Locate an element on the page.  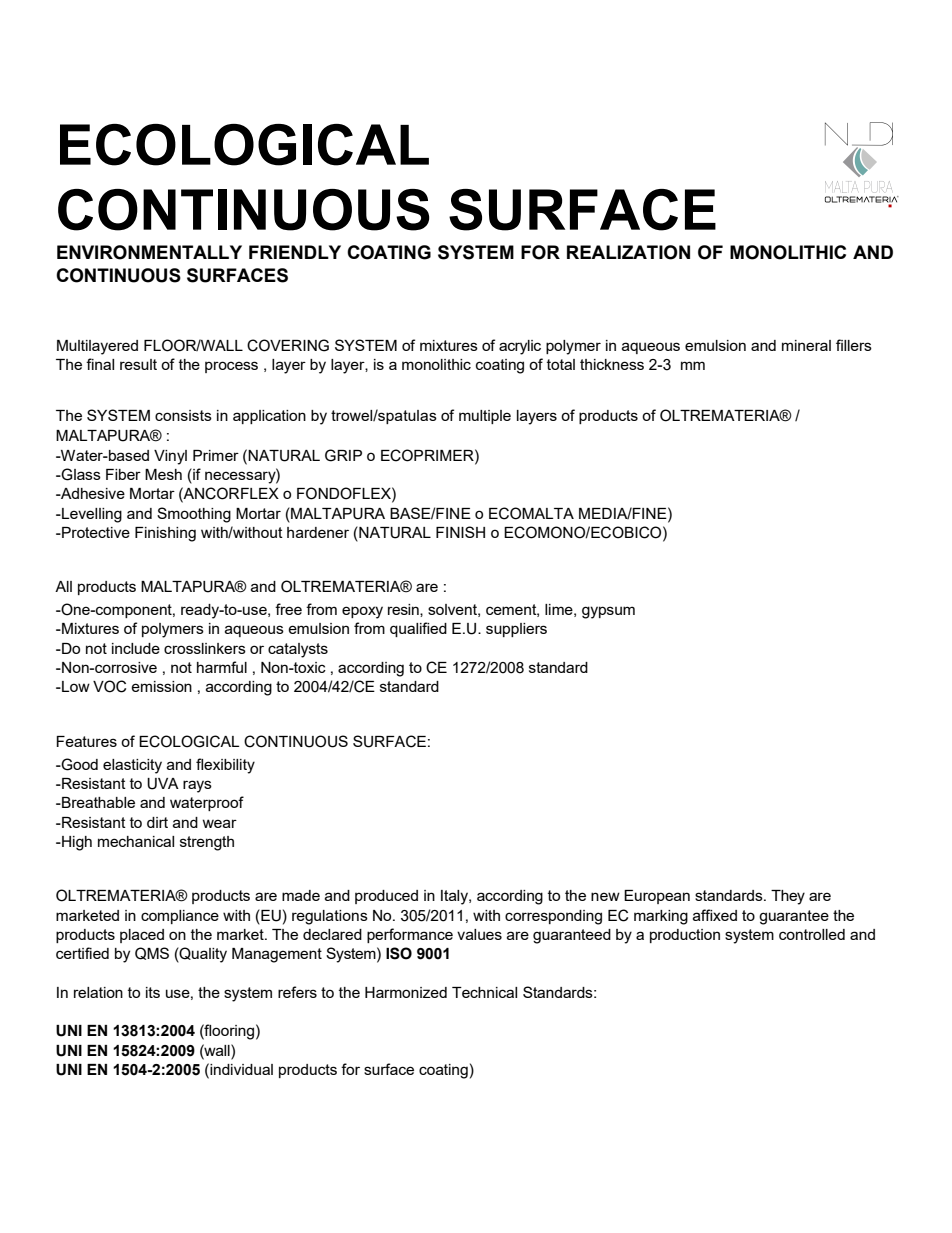
its is located at coordinates (153, 992).
